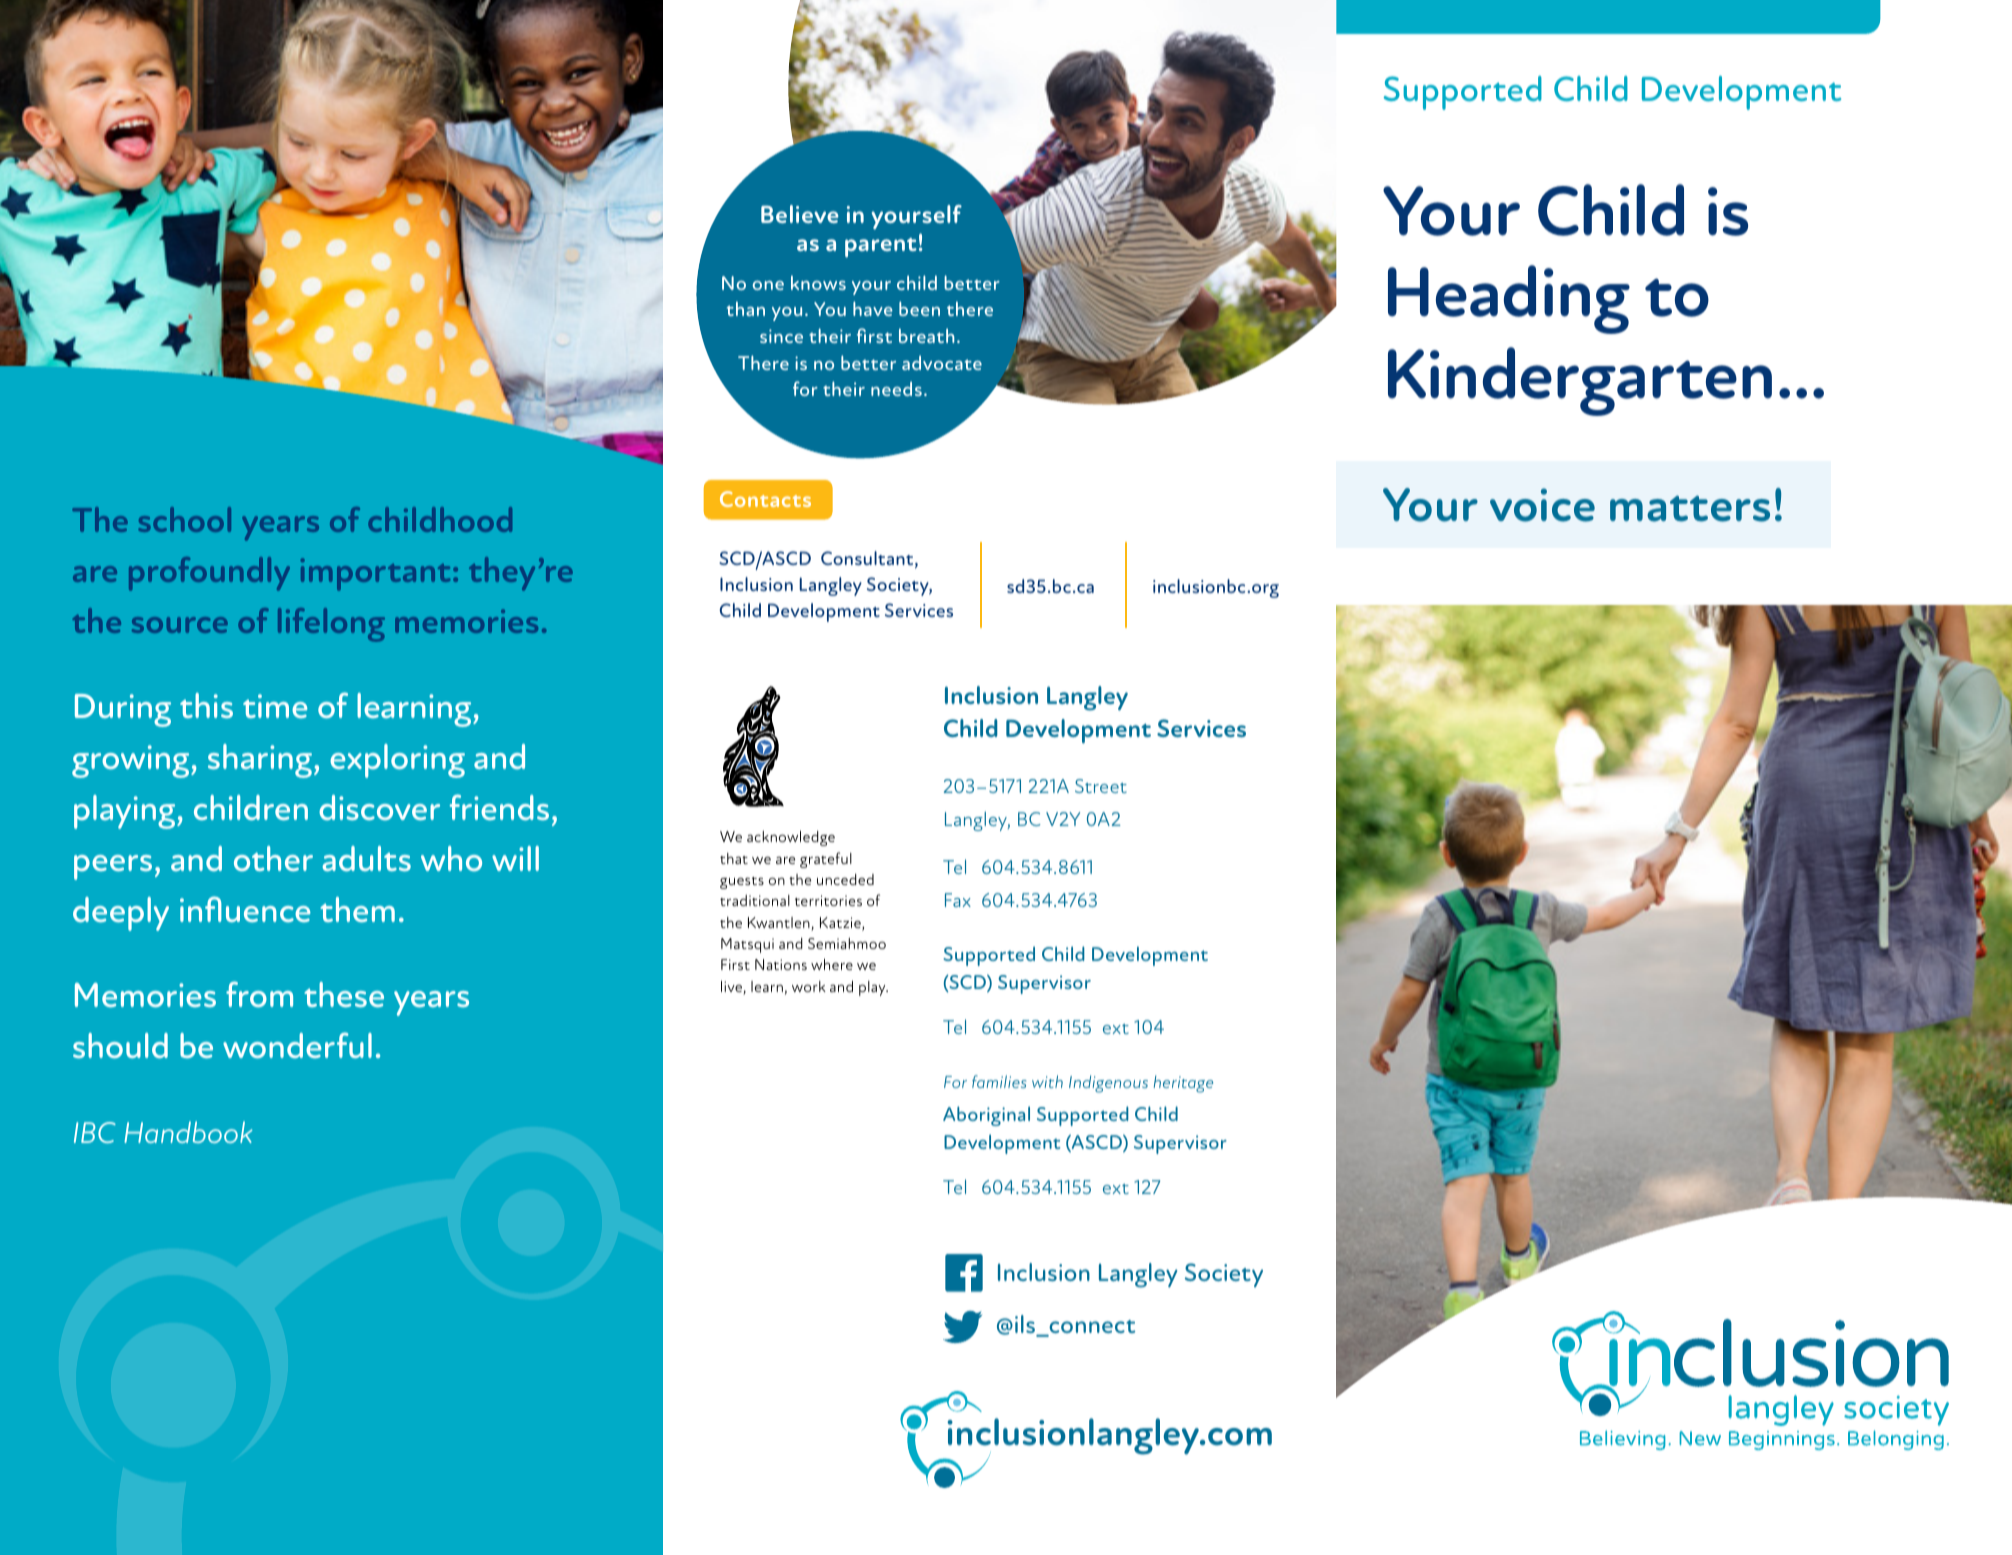  Describe the element at coordinates (1101, 786) in the screenshot. I see `Street` at that location.
